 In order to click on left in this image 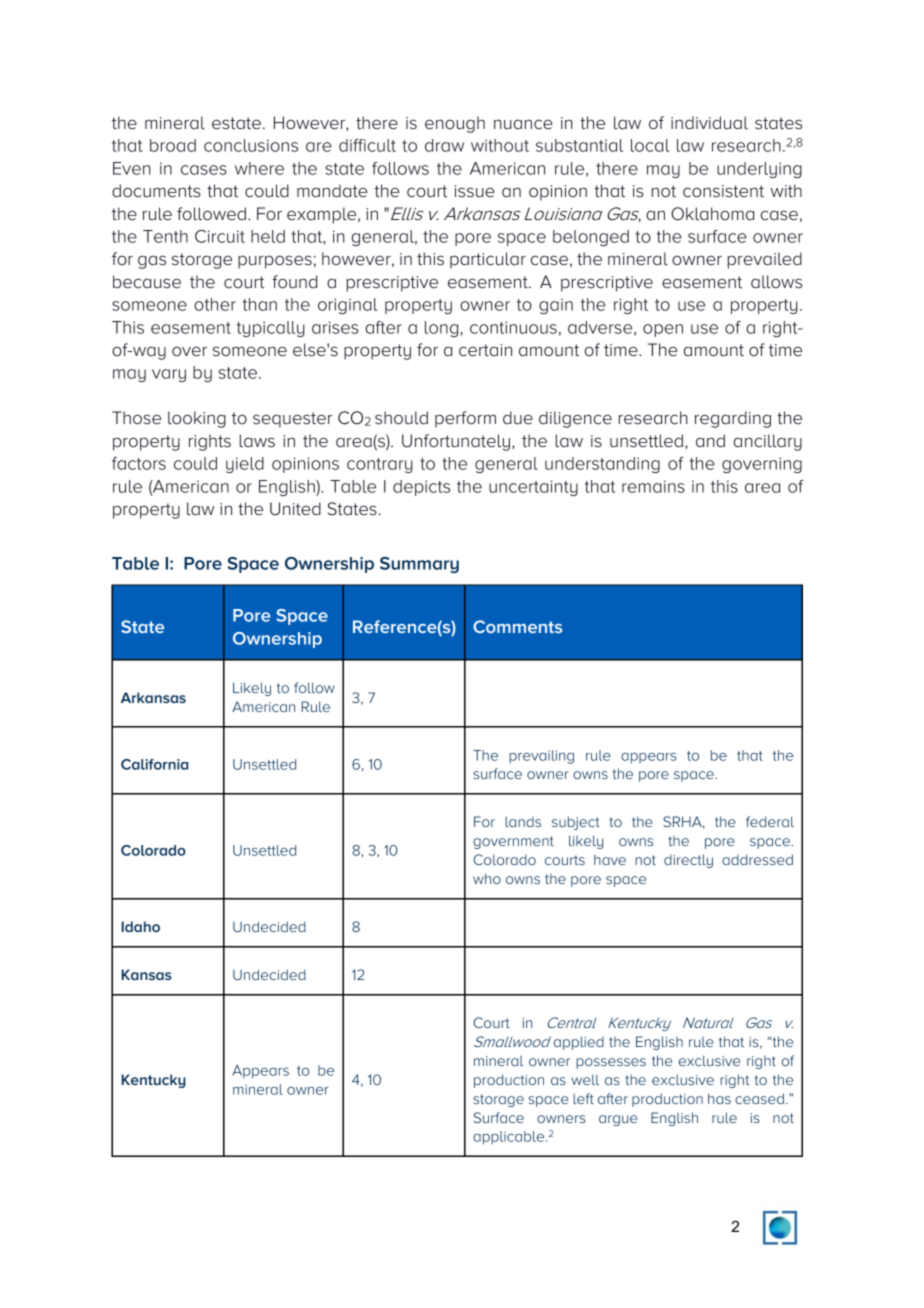, I will do `click(583, 1098)`.
